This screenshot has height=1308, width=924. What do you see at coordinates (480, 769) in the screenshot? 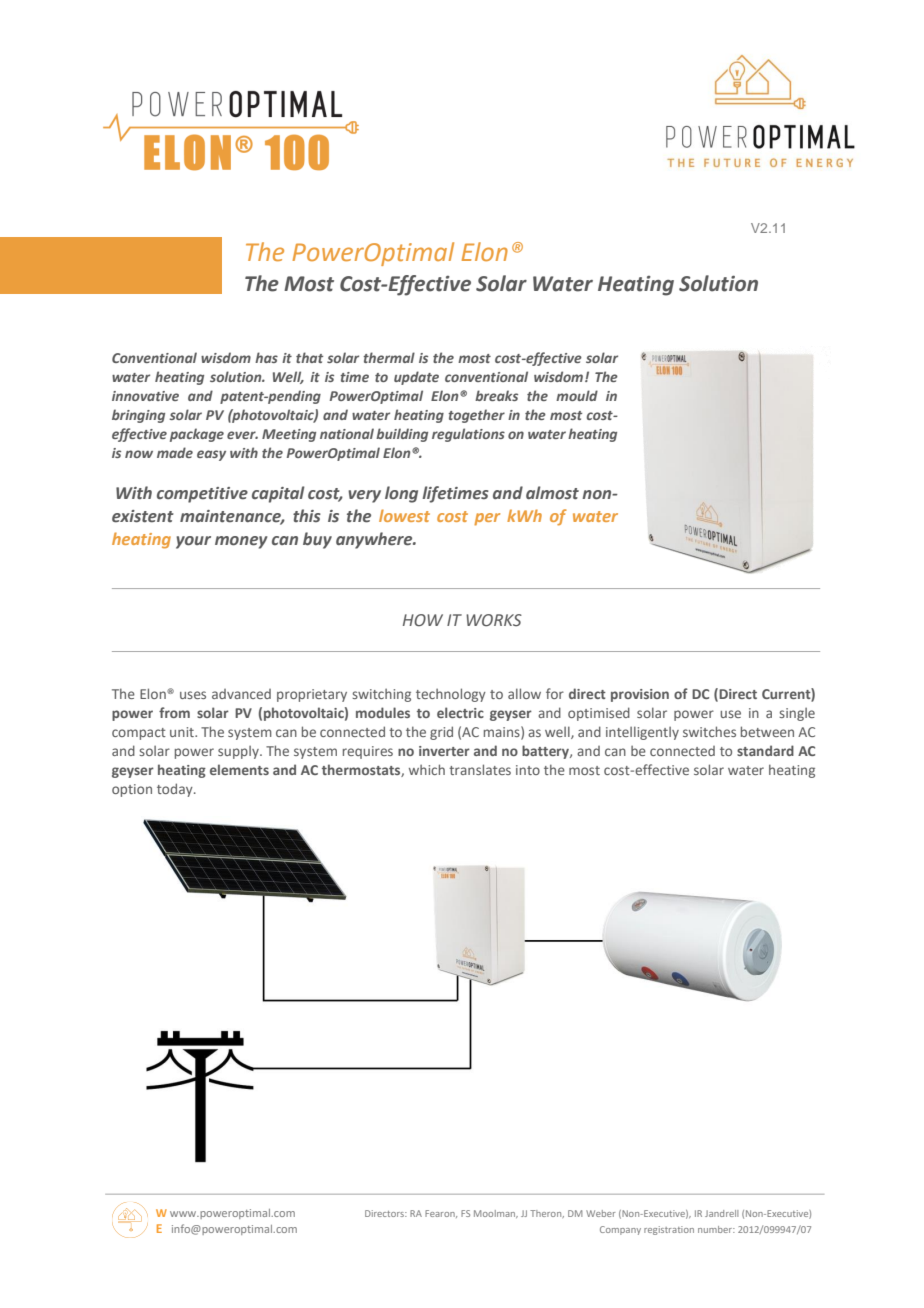
I see `translates` at bounding box center [480, 769].
